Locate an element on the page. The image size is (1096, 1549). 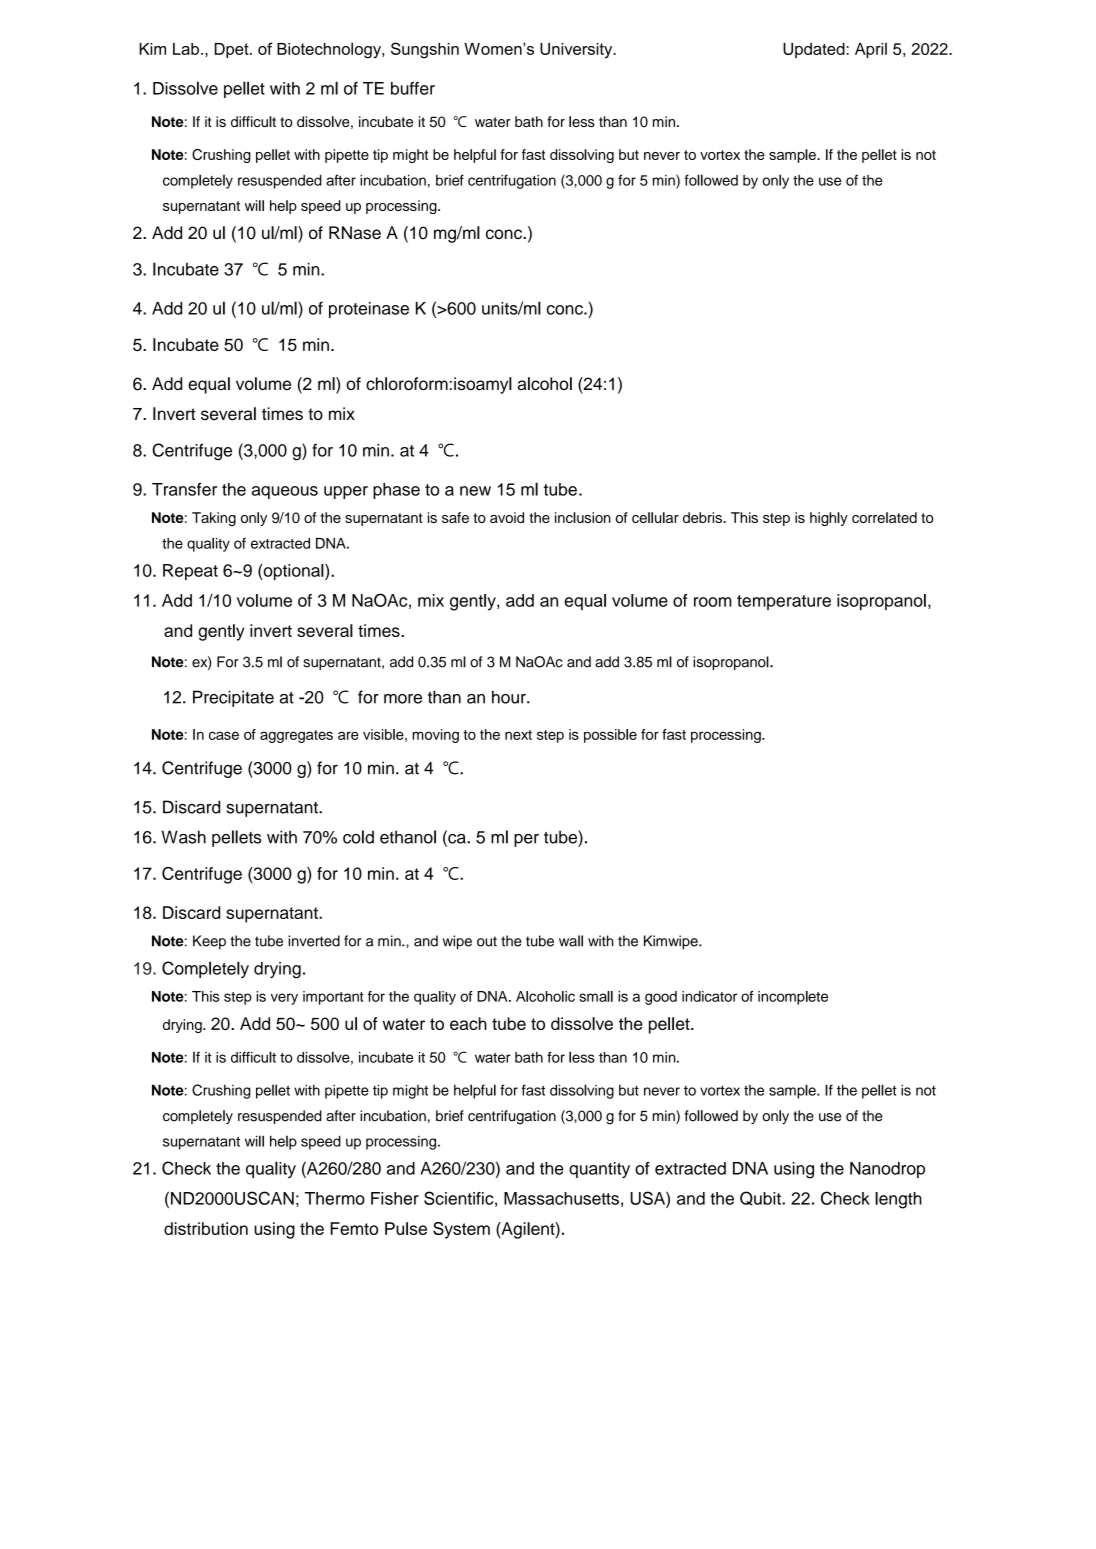
temperature is located at coordinates (784, 602).
